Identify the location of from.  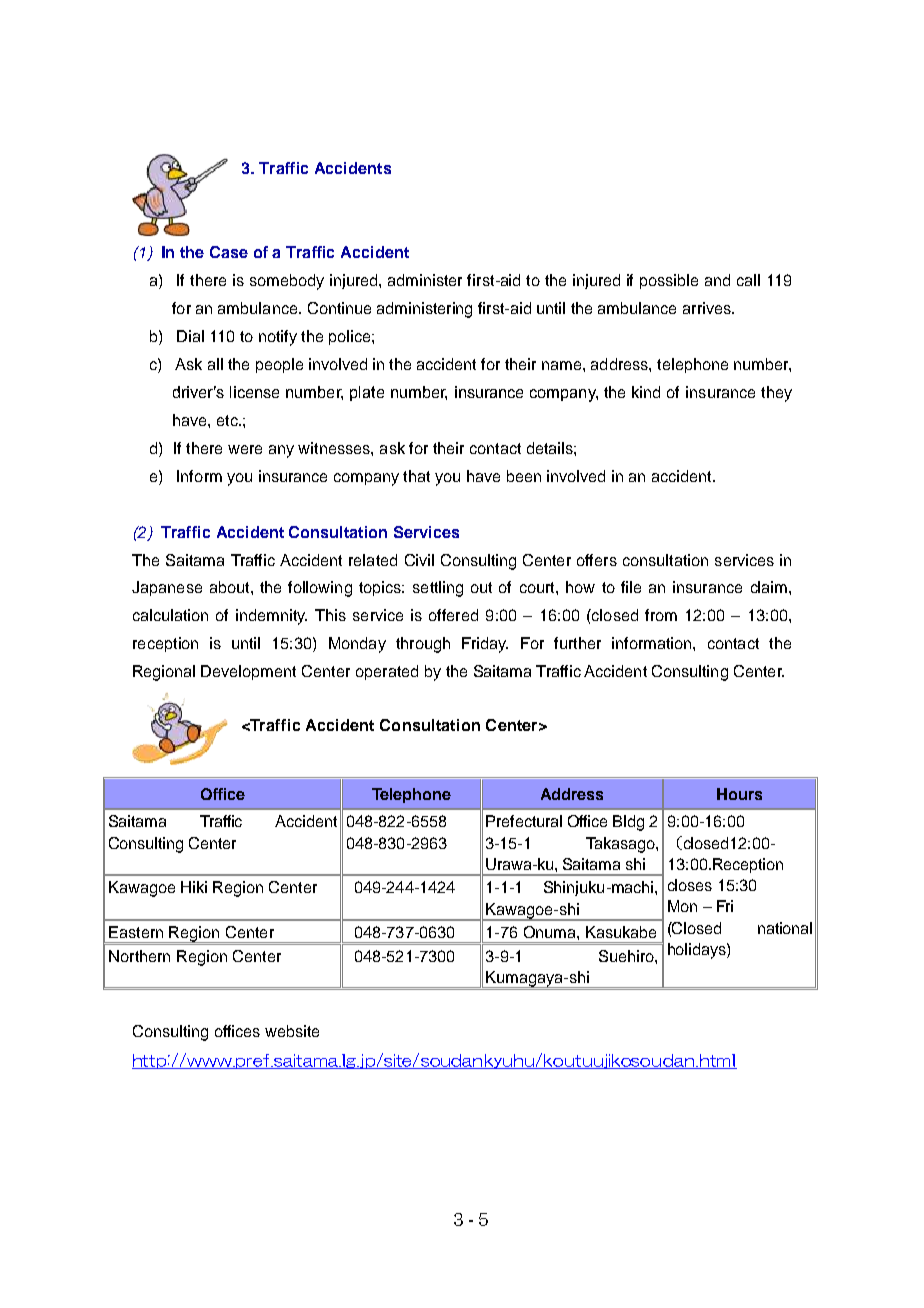
(661, 615).
